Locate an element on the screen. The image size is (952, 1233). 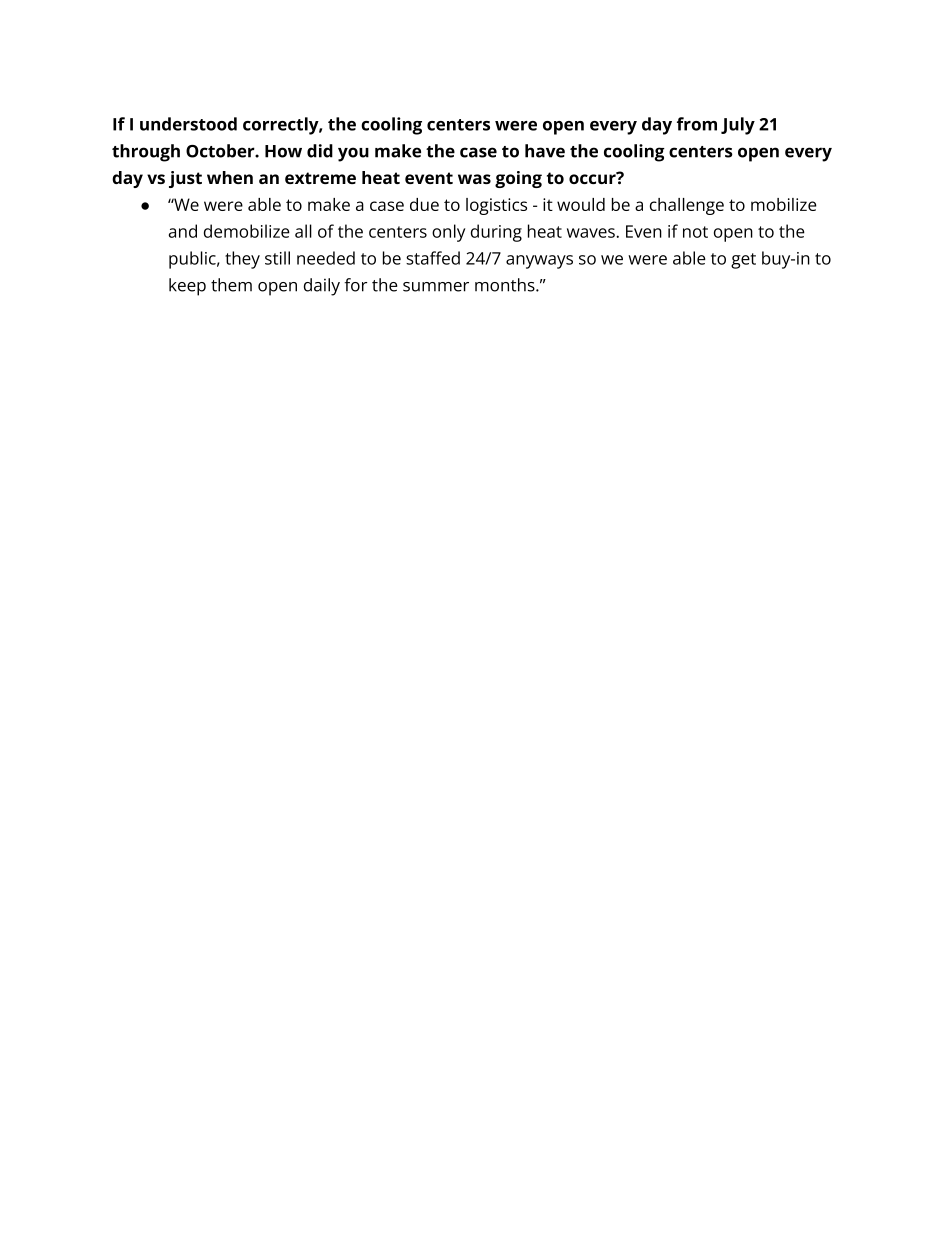
them is located at coordinates (231, 285).
